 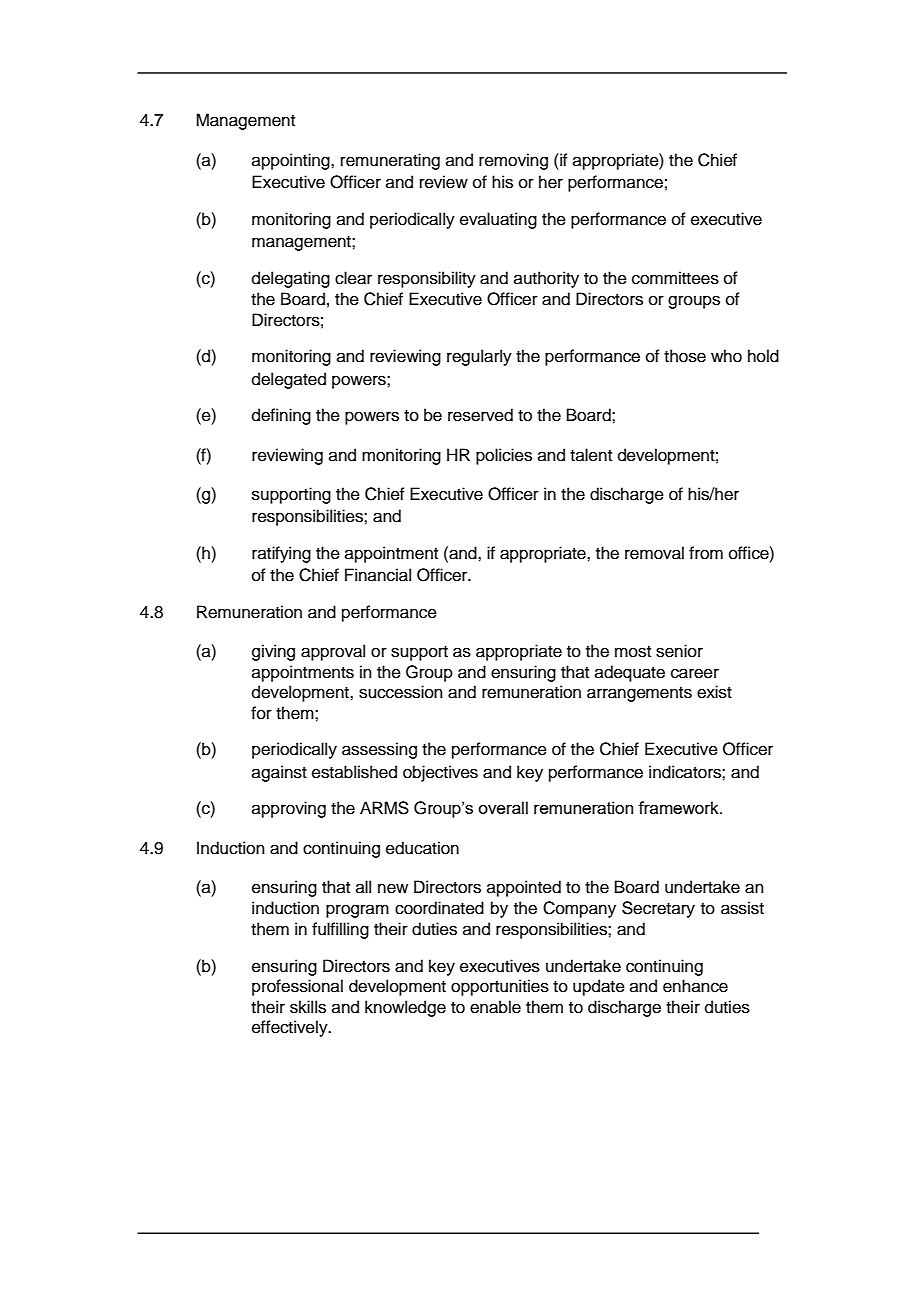 I want to click on appointing, so click(x=292, y=161).
